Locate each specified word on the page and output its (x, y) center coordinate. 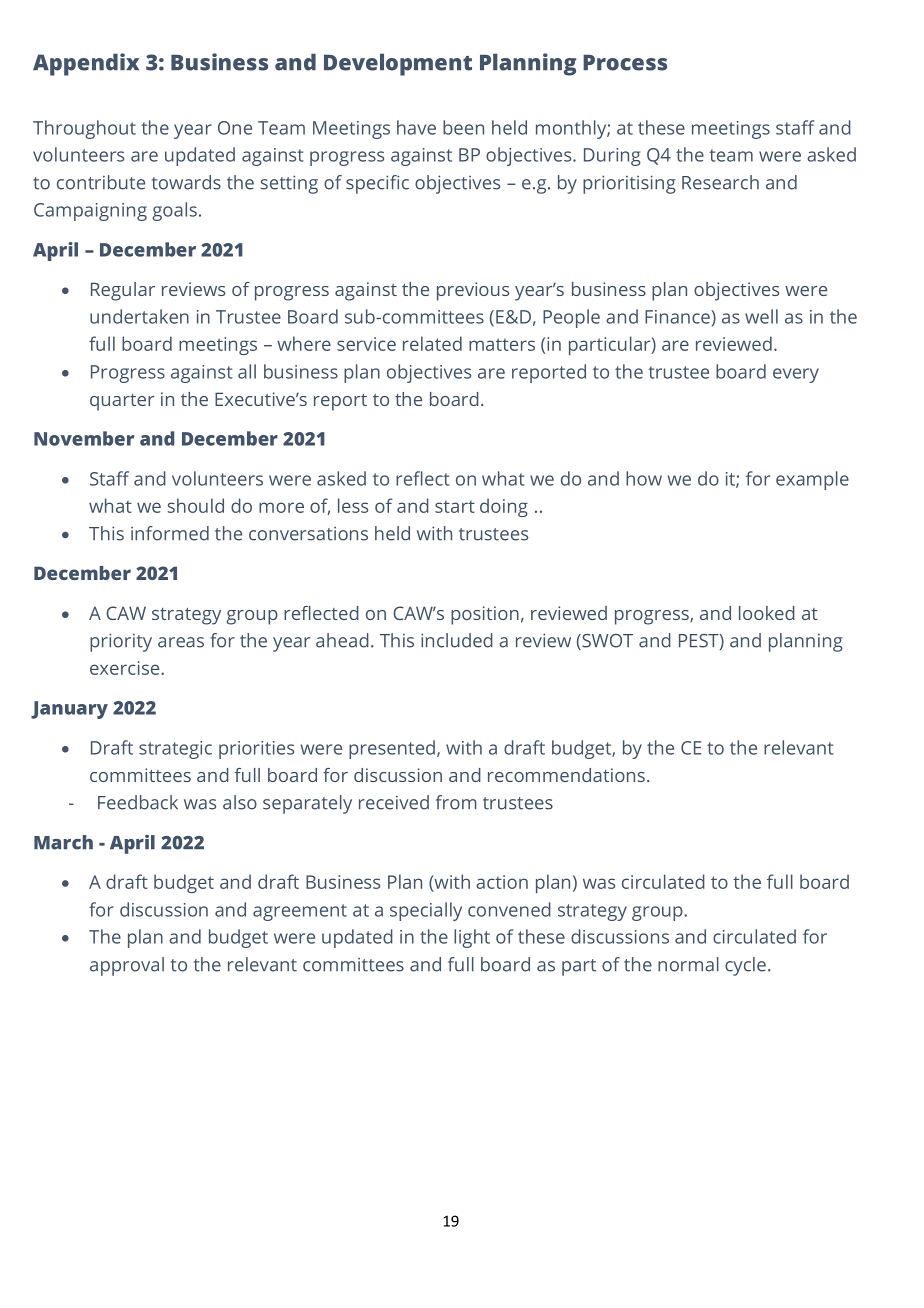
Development (398, 65)
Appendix (86, 64)
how (644, 478)
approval (127, 966)
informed (170, 533)
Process (625, 63)
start (455, 507)
